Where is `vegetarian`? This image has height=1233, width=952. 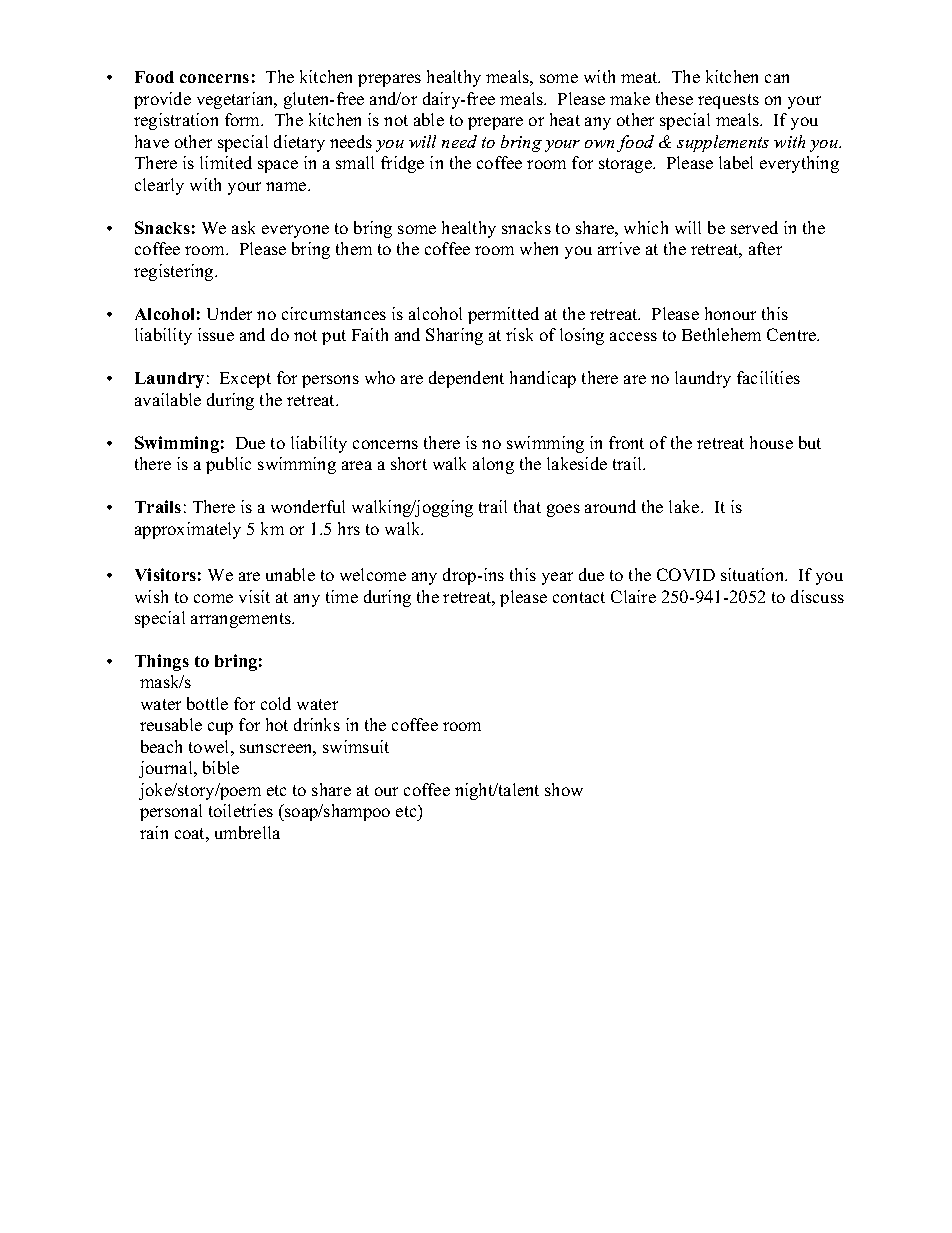 vegetarian is located at coordinates (236, 100).
